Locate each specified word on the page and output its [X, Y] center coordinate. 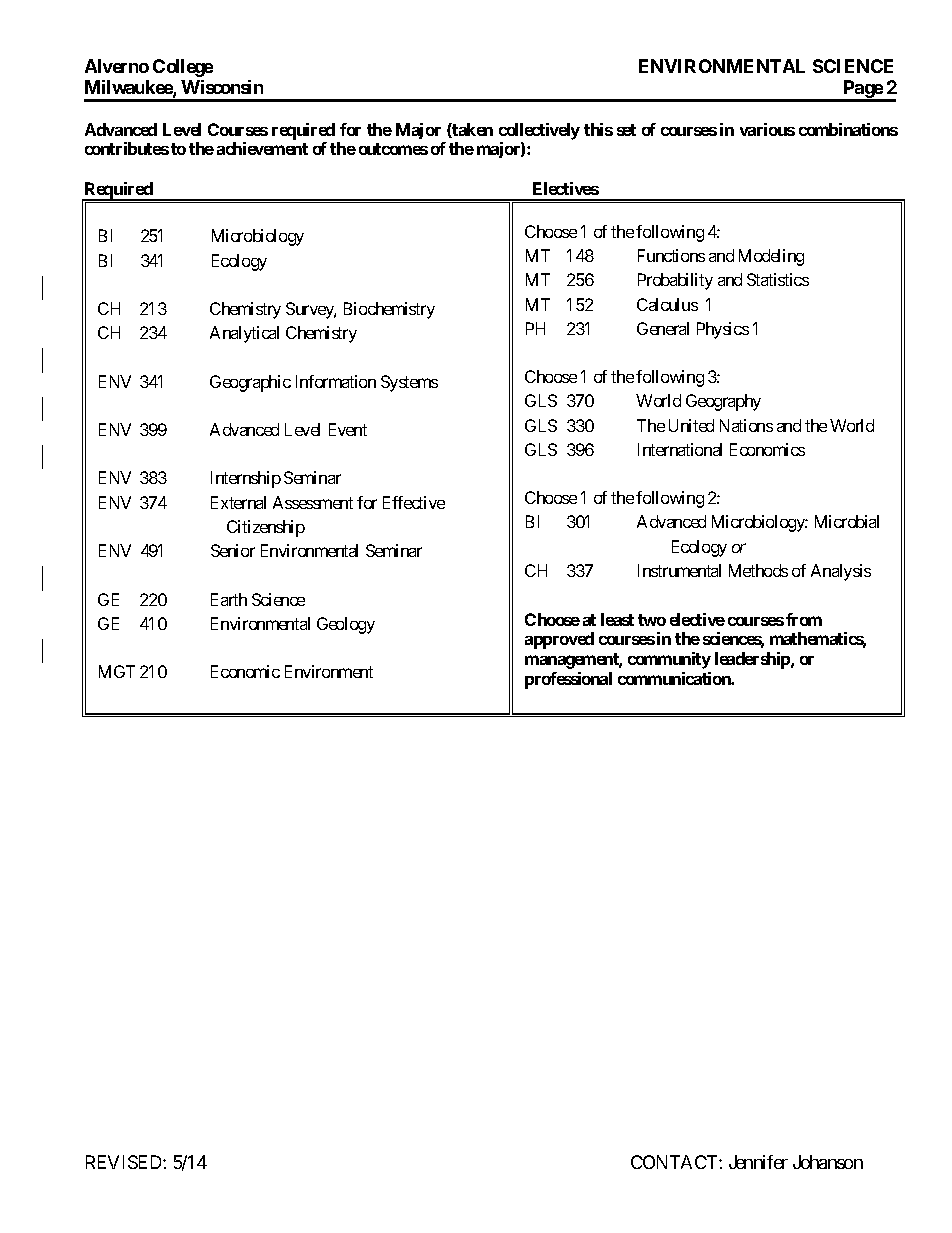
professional [568, 680]
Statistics [778, 279]
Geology [346, 625]
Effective [414, 502]
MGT [117, 671]
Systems [409, 383]
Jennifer [758, 1162]
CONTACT [675, 1162]
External [238, 502]
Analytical [244, 334]
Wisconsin [222, 87]
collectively [539, 131]
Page [863, 90]
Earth [229, 599]
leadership [753, 660]
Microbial [847, 521]
